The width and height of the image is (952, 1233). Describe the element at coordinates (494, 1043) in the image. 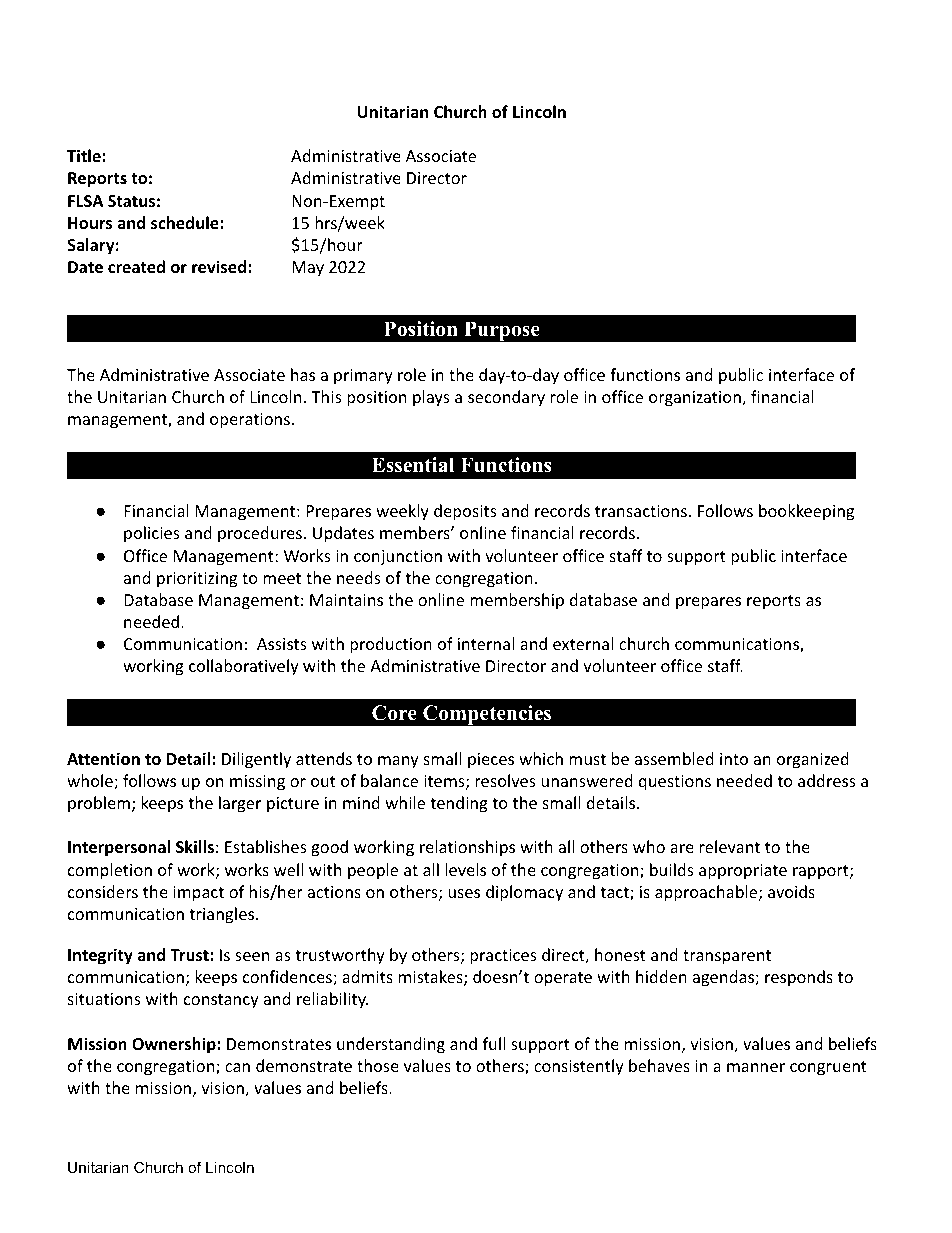

I see `full` at that location.
